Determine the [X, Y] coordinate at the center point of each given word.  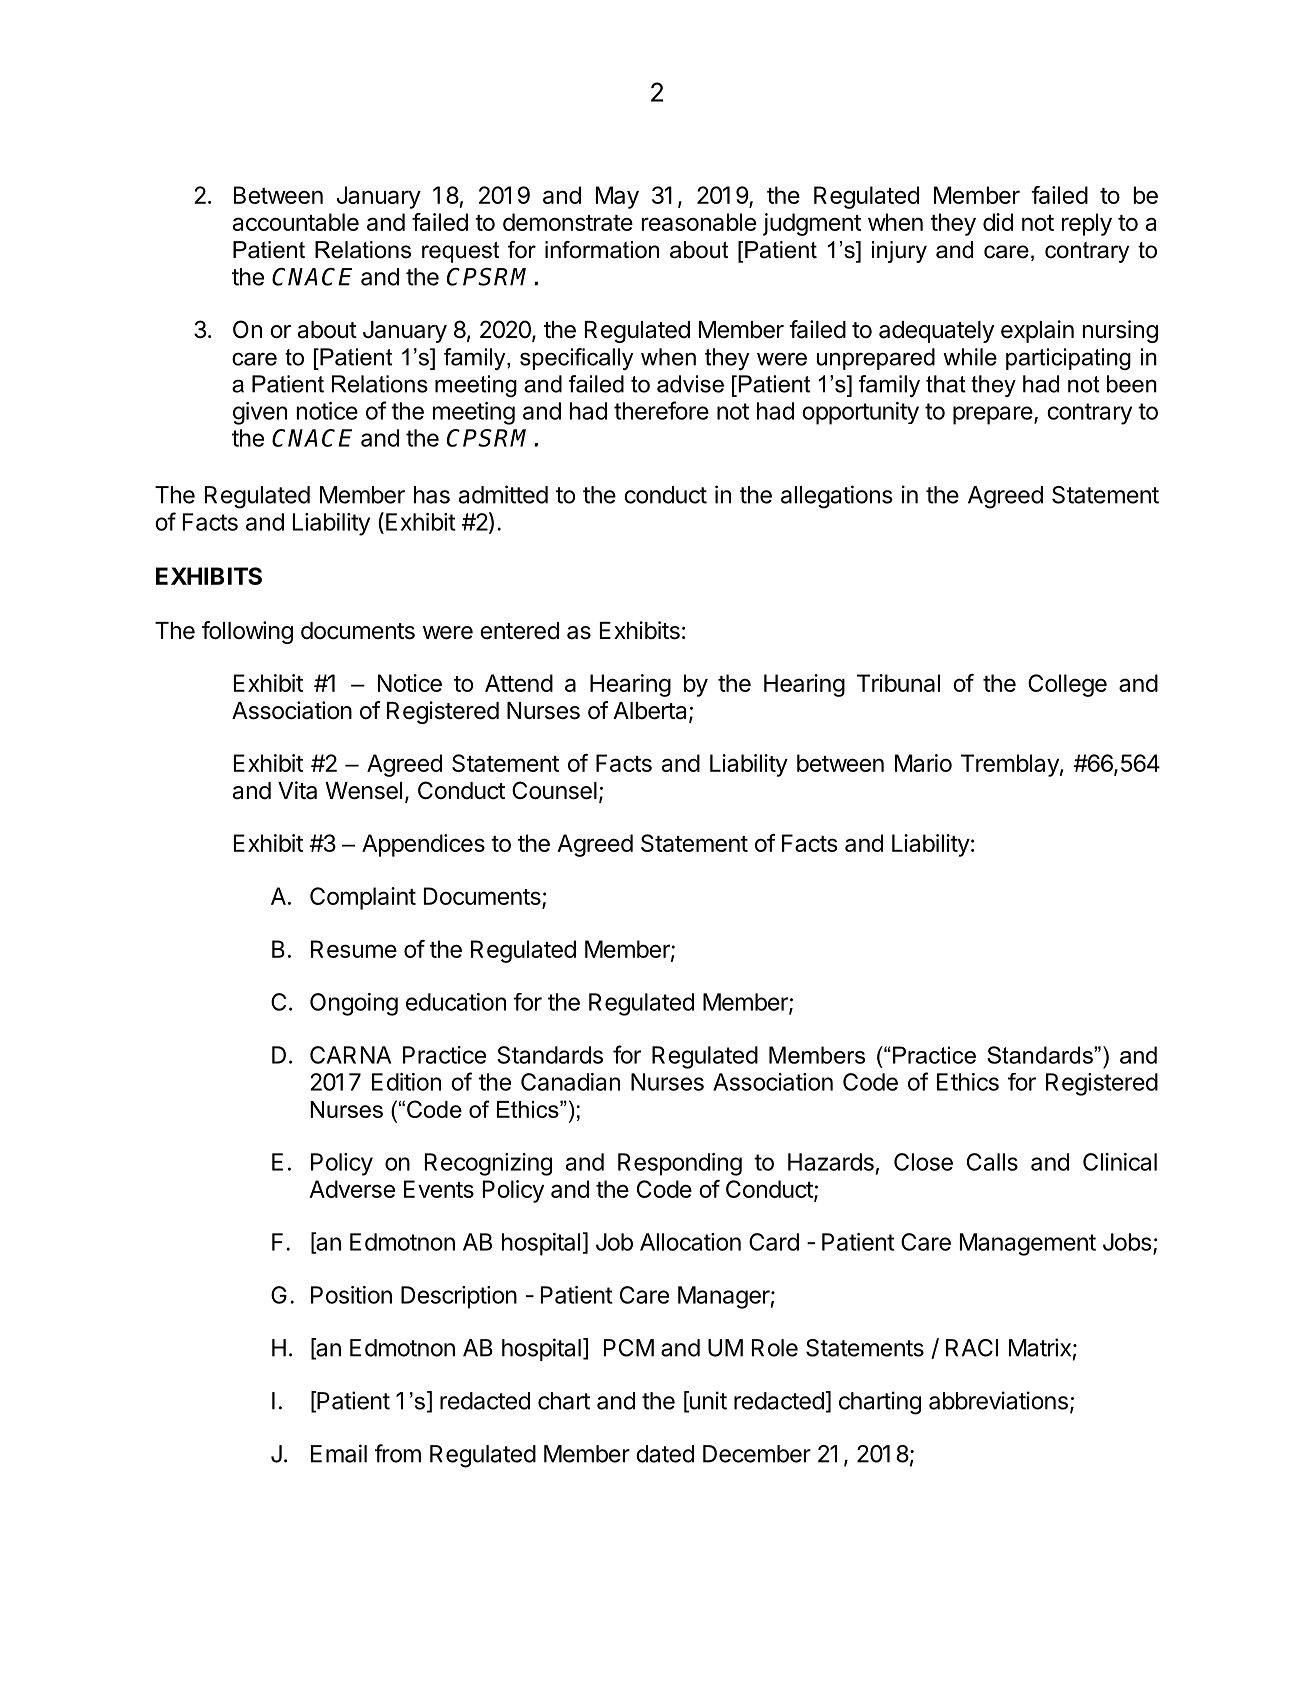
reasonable [699, 222]
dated [665, 1454]
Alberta [651, 712]
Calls [992, 1162]
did [998, 222]
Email [339, 1453]
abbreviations [998, 1400]
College [1067, 685]
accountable [296, 222]
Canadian [570, 1082]
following [247, 632]
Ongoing [354, 1004]
